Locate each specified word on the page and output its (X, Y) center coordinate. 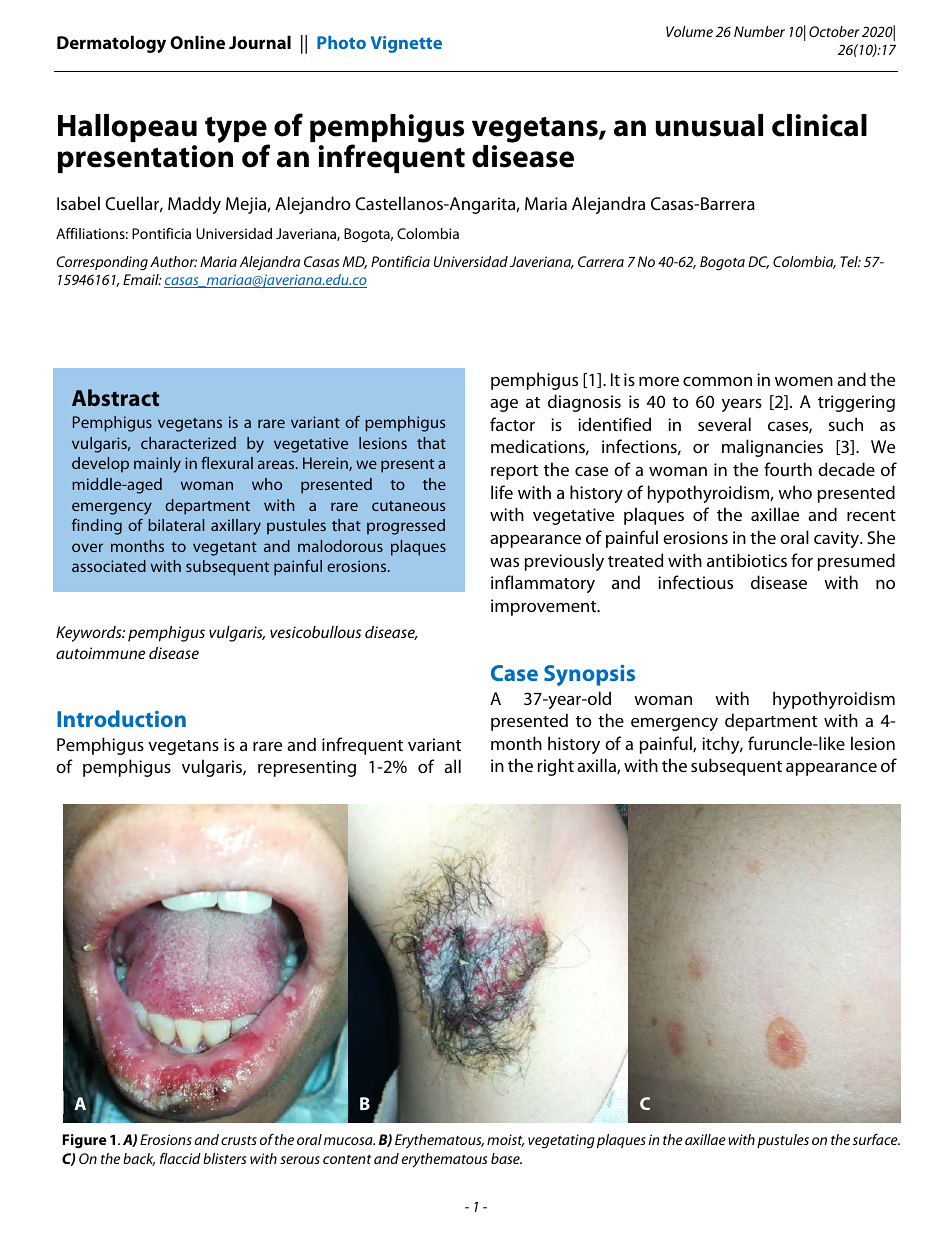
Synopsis (589, 675)
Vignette (406, 44)
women (804, 381)
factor (512, 424)
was (504, 562)
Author (173, 261)
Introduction (121, 718)
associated (109, 566)
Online (197, 42)
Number (759, 31)
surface (876, 1139)
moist (505, 1140)
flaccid (180, 1158)
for (802, 560)
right (555, 767)
